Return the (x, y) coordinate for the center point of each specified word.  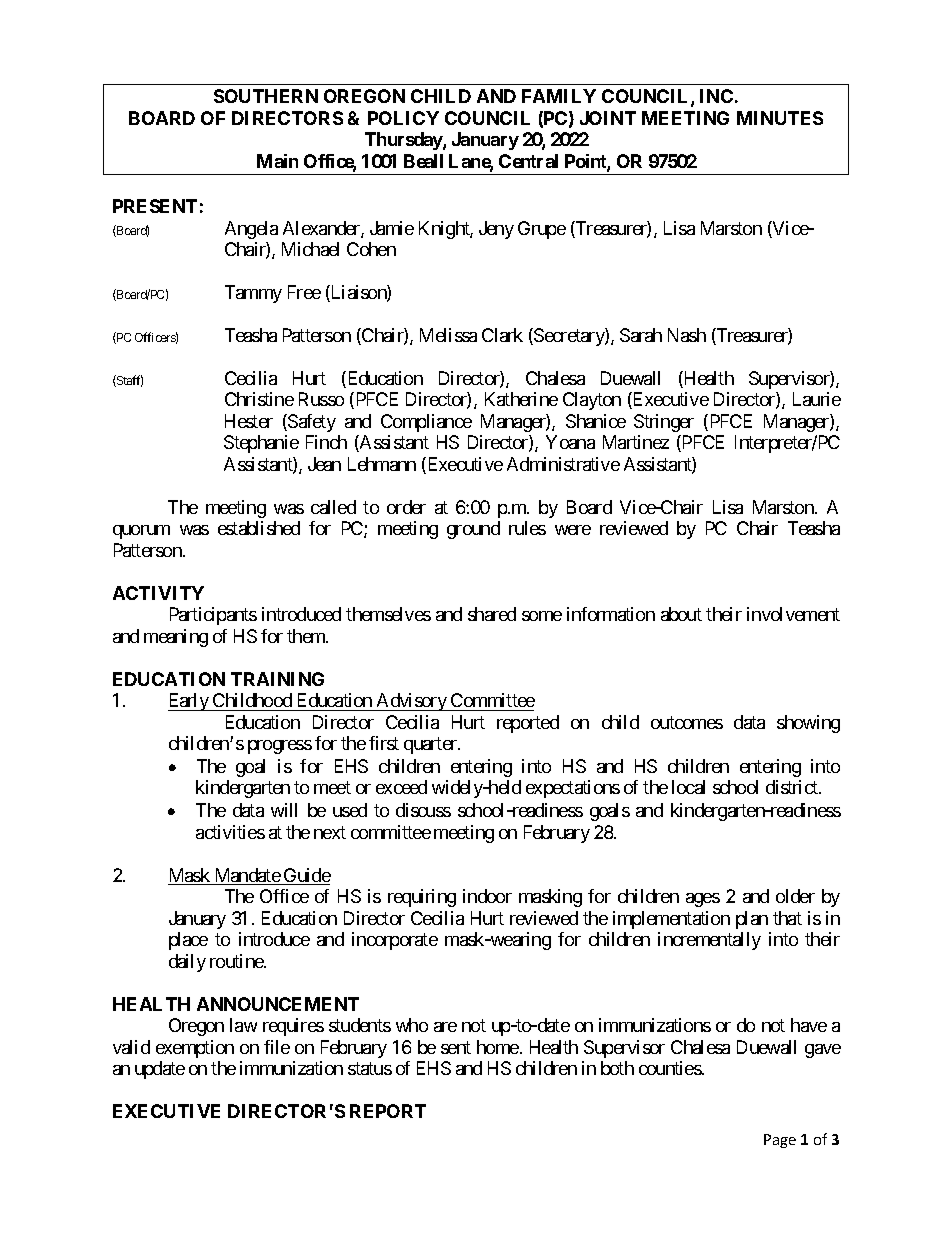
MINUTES (780, 118)
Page (780, 1141)
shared (492, 614)
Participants (213, 616)
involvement (793, 614)
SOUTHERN (266, 96)
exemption (195, 1049)
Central (528, 161)
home (498, 1047)
